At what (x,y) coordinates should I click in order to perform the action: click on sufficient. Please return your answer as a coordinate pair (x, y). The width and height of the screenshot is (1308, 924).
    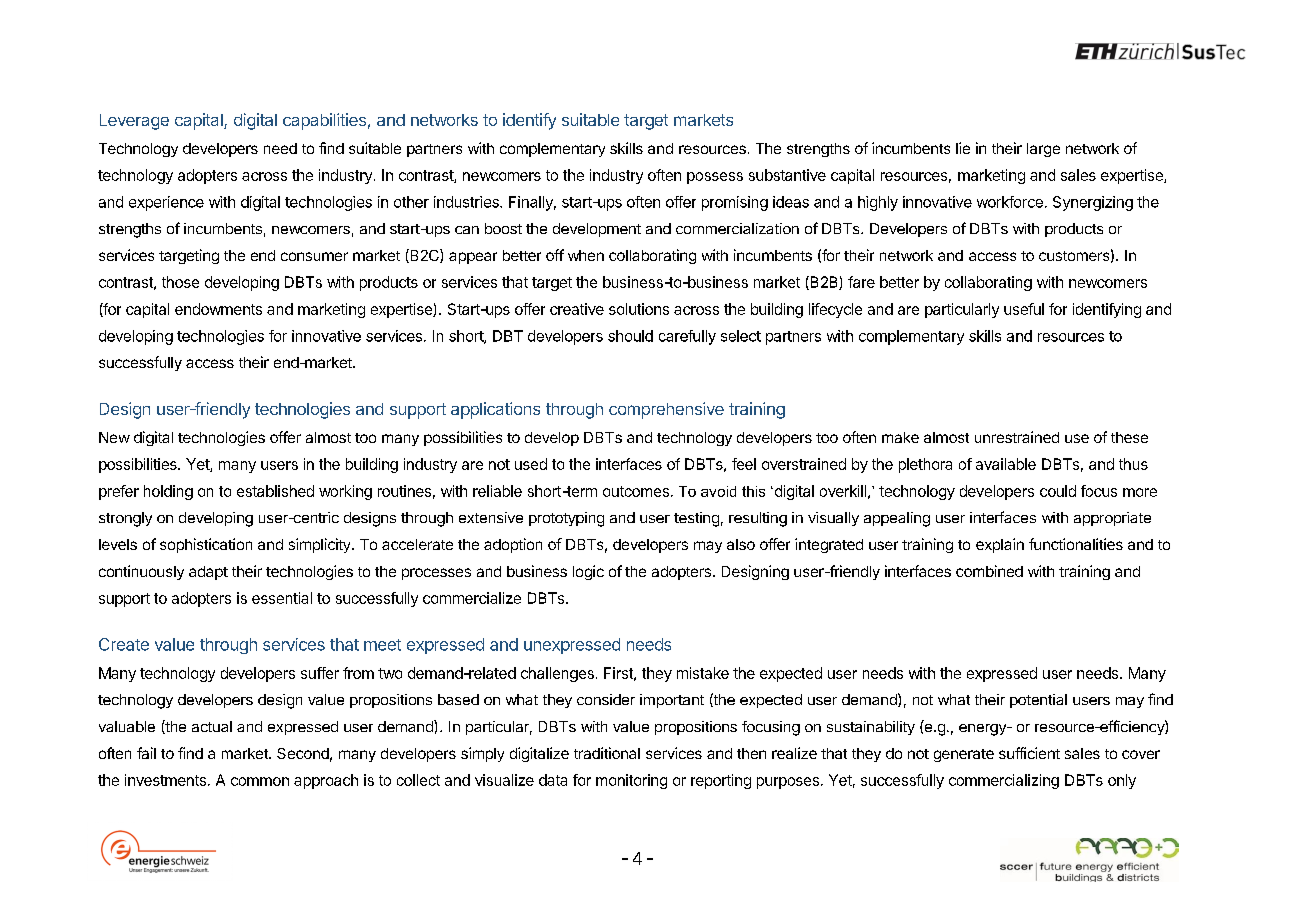
    Looking at the image, I should click on (1029, 753).
